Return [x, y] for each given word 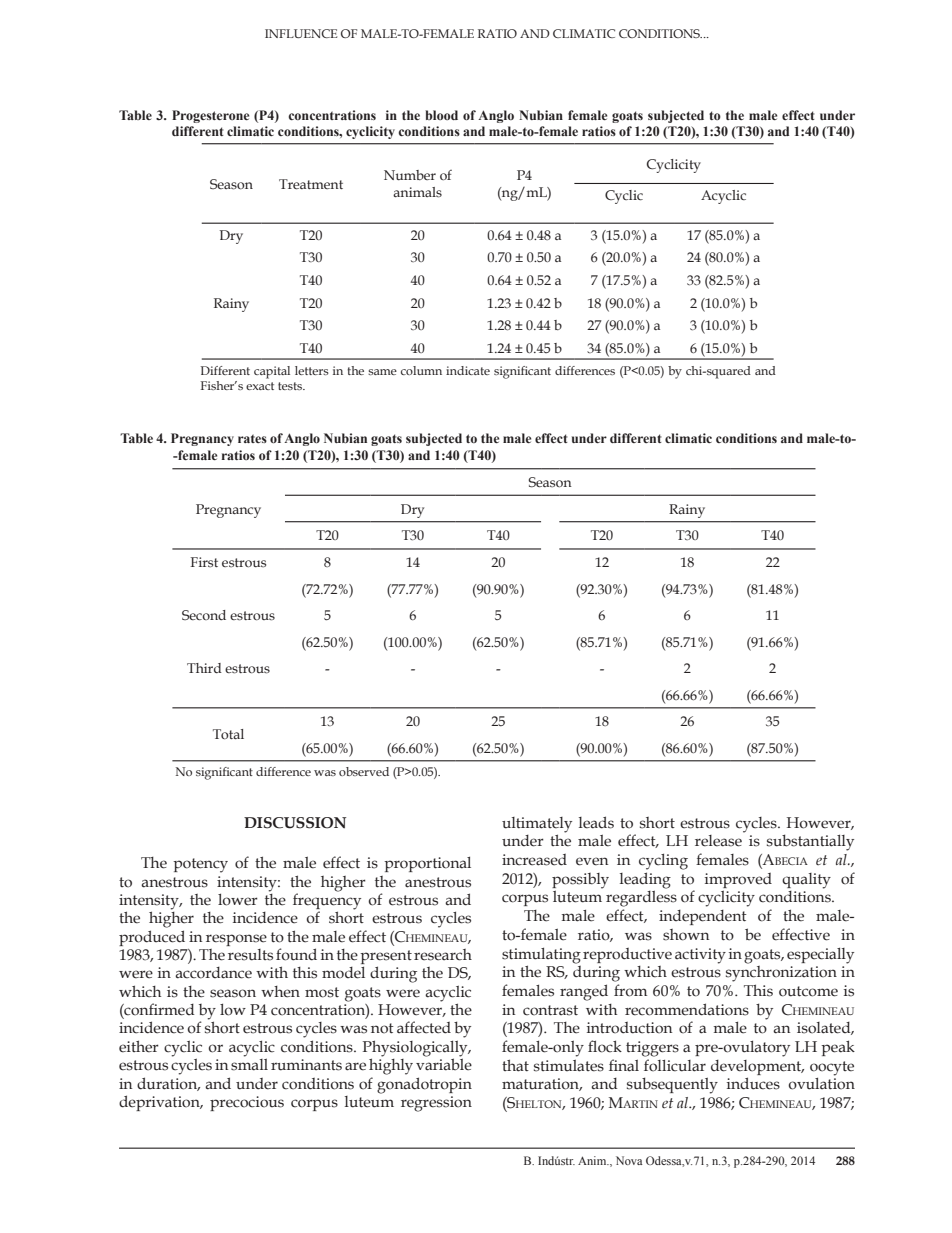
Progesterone [210, 116]
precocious [247, 1103]
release [719, 839]
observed [364, 771]
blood [441, 115]
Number [410, 175]
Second [204, 615]
